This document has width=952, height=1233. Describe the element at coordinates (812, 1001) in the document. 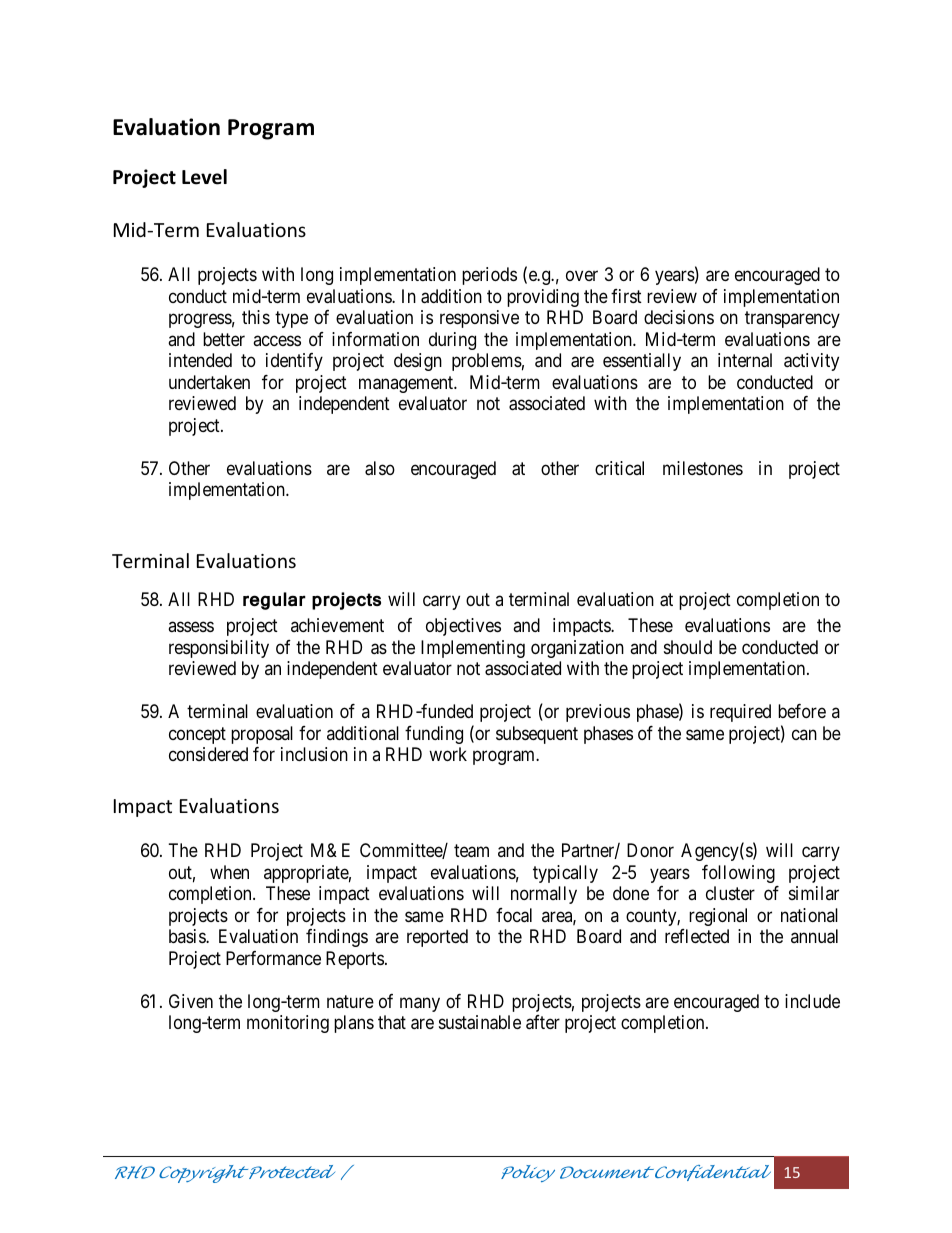

I see `include` at that location.
